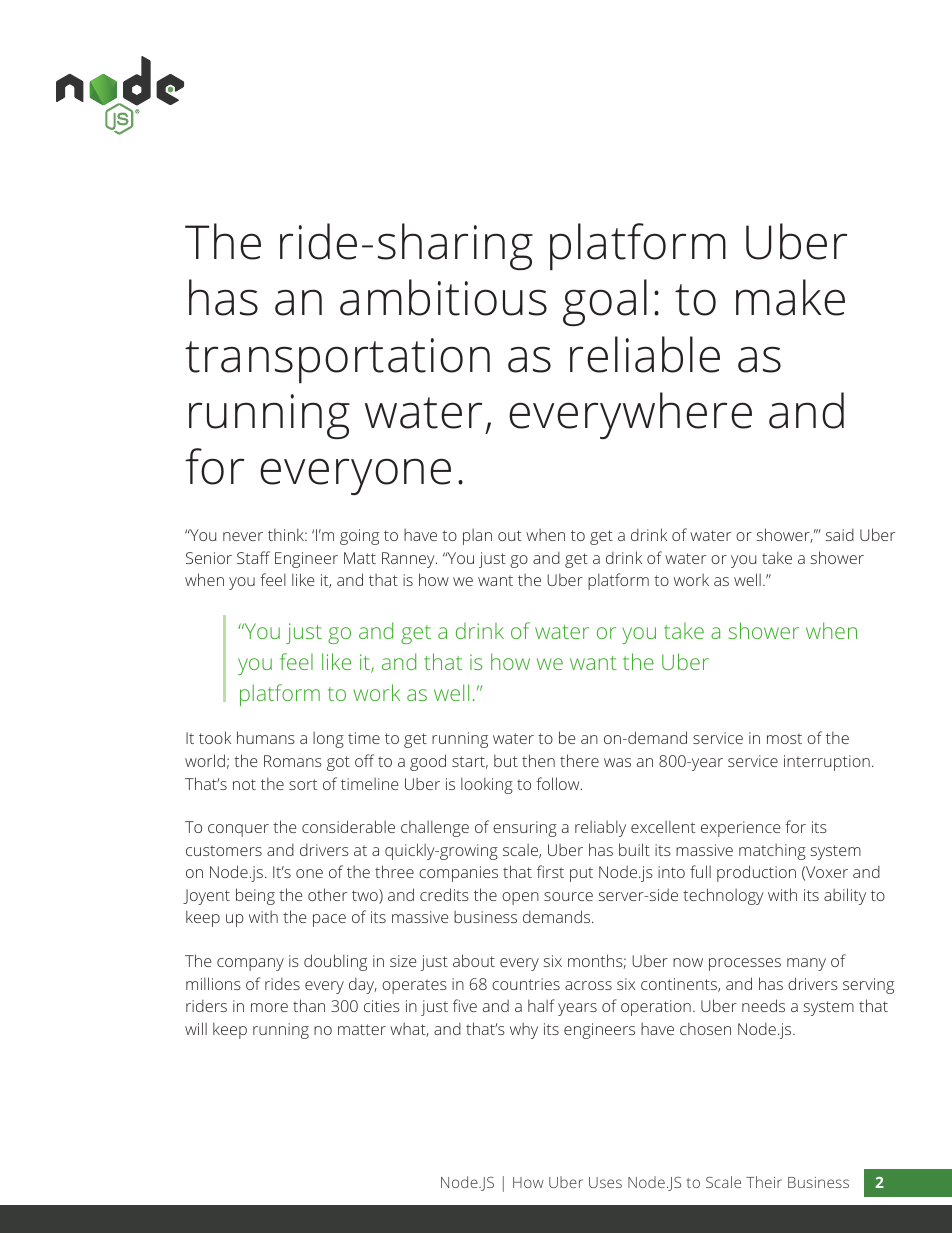 This screenshot has height=1233, width=952. What do you see at coordinates (605, 302) in the screenshot?
I see `goal` at bounding box center [605, 302].
